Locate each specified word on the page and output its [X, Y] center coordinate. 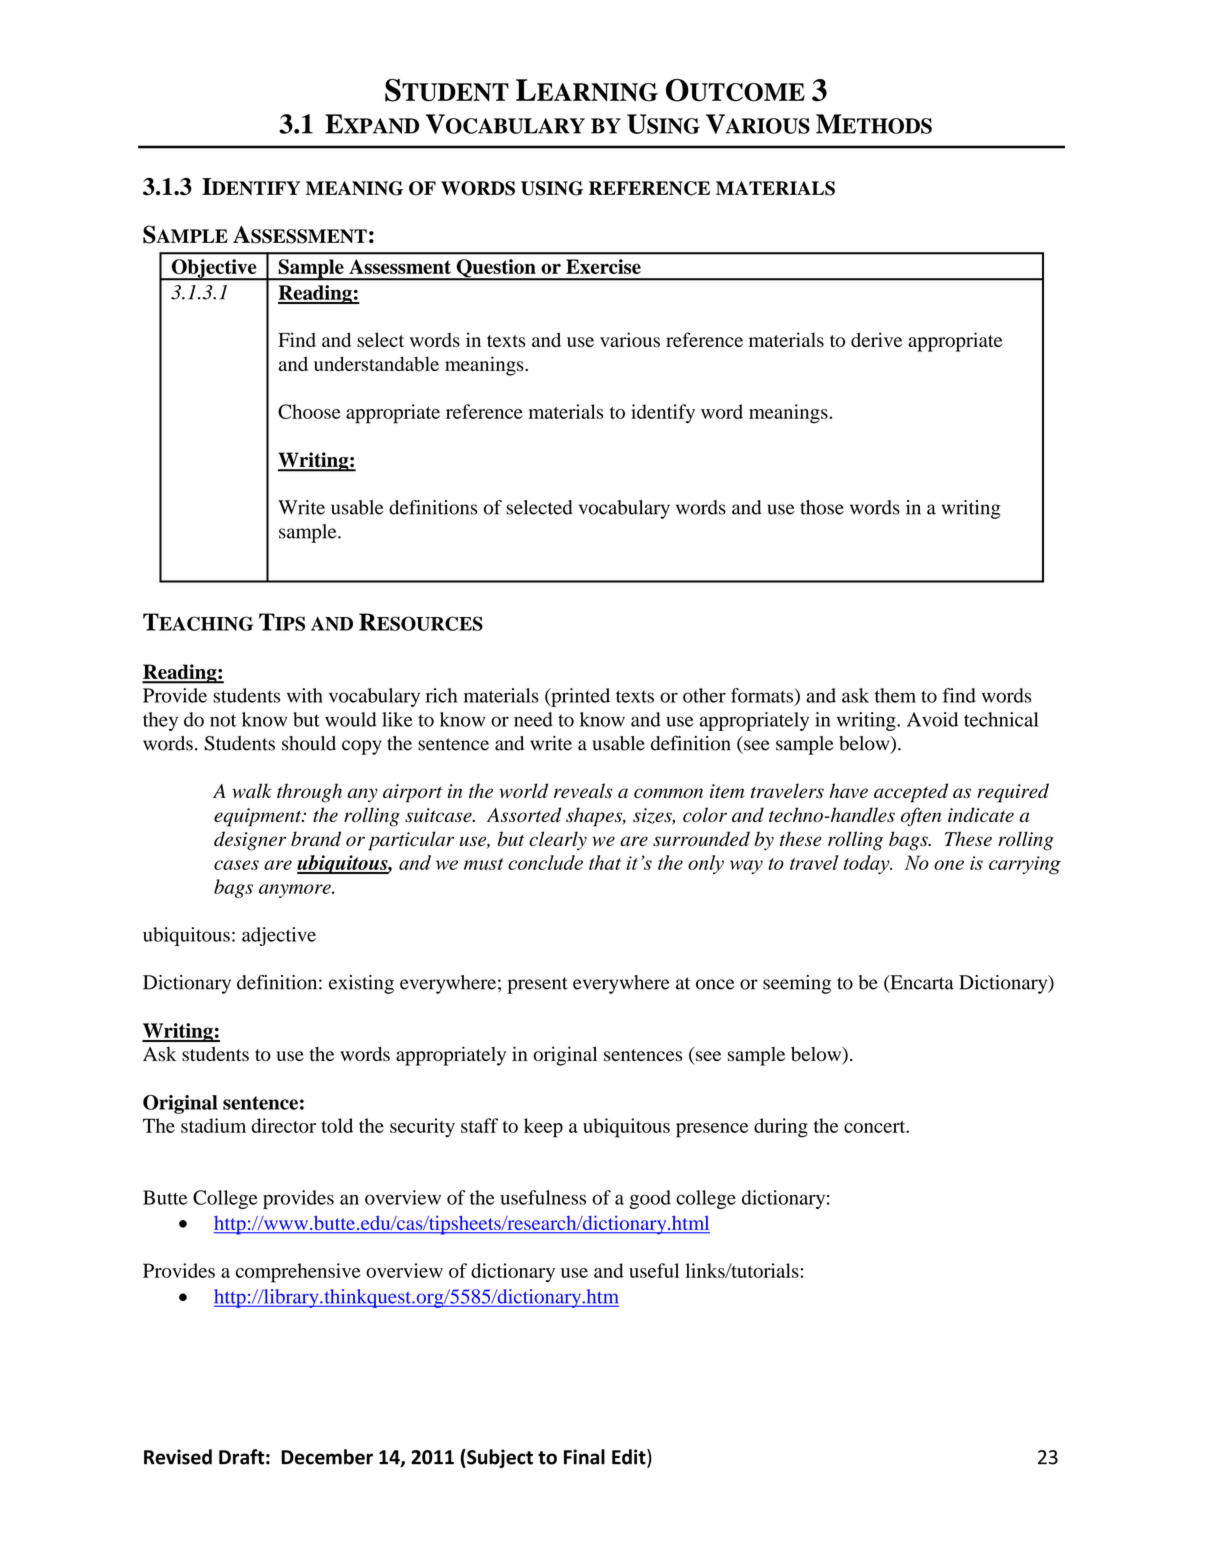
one [949, 865]
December [327, 1457]
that [605, 862]
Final [584, 1457]
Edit [630, 1458]
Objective [214, 269]
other [704, 695]
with [305, 695]
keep [543, 1128]
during [781, 1128]
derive [876, 339]
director [283, 1125]
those [822, 507]
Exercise [603, 266]
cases [236, 865]
